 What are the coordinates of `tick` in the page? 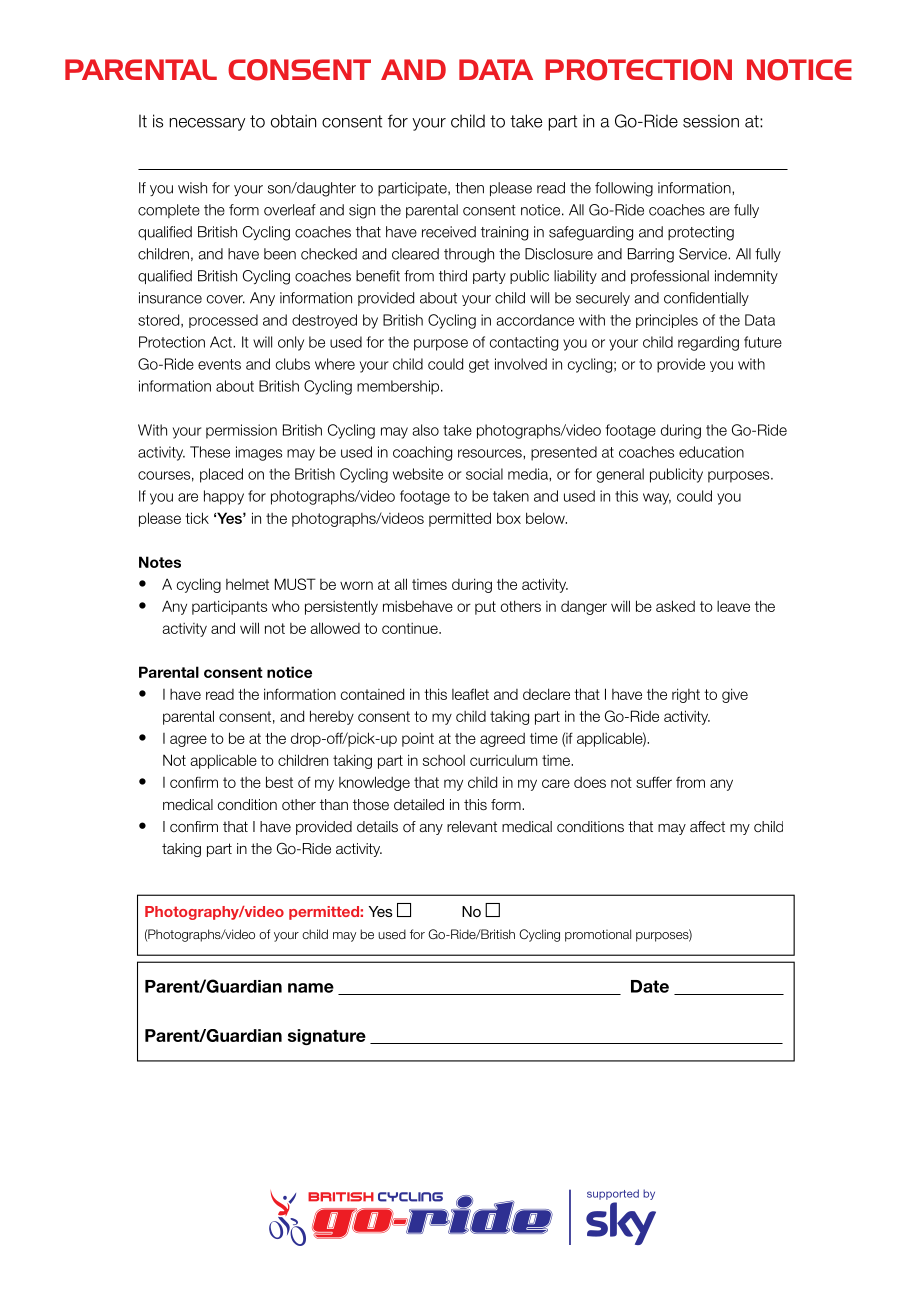 It's located at (197, 518).
